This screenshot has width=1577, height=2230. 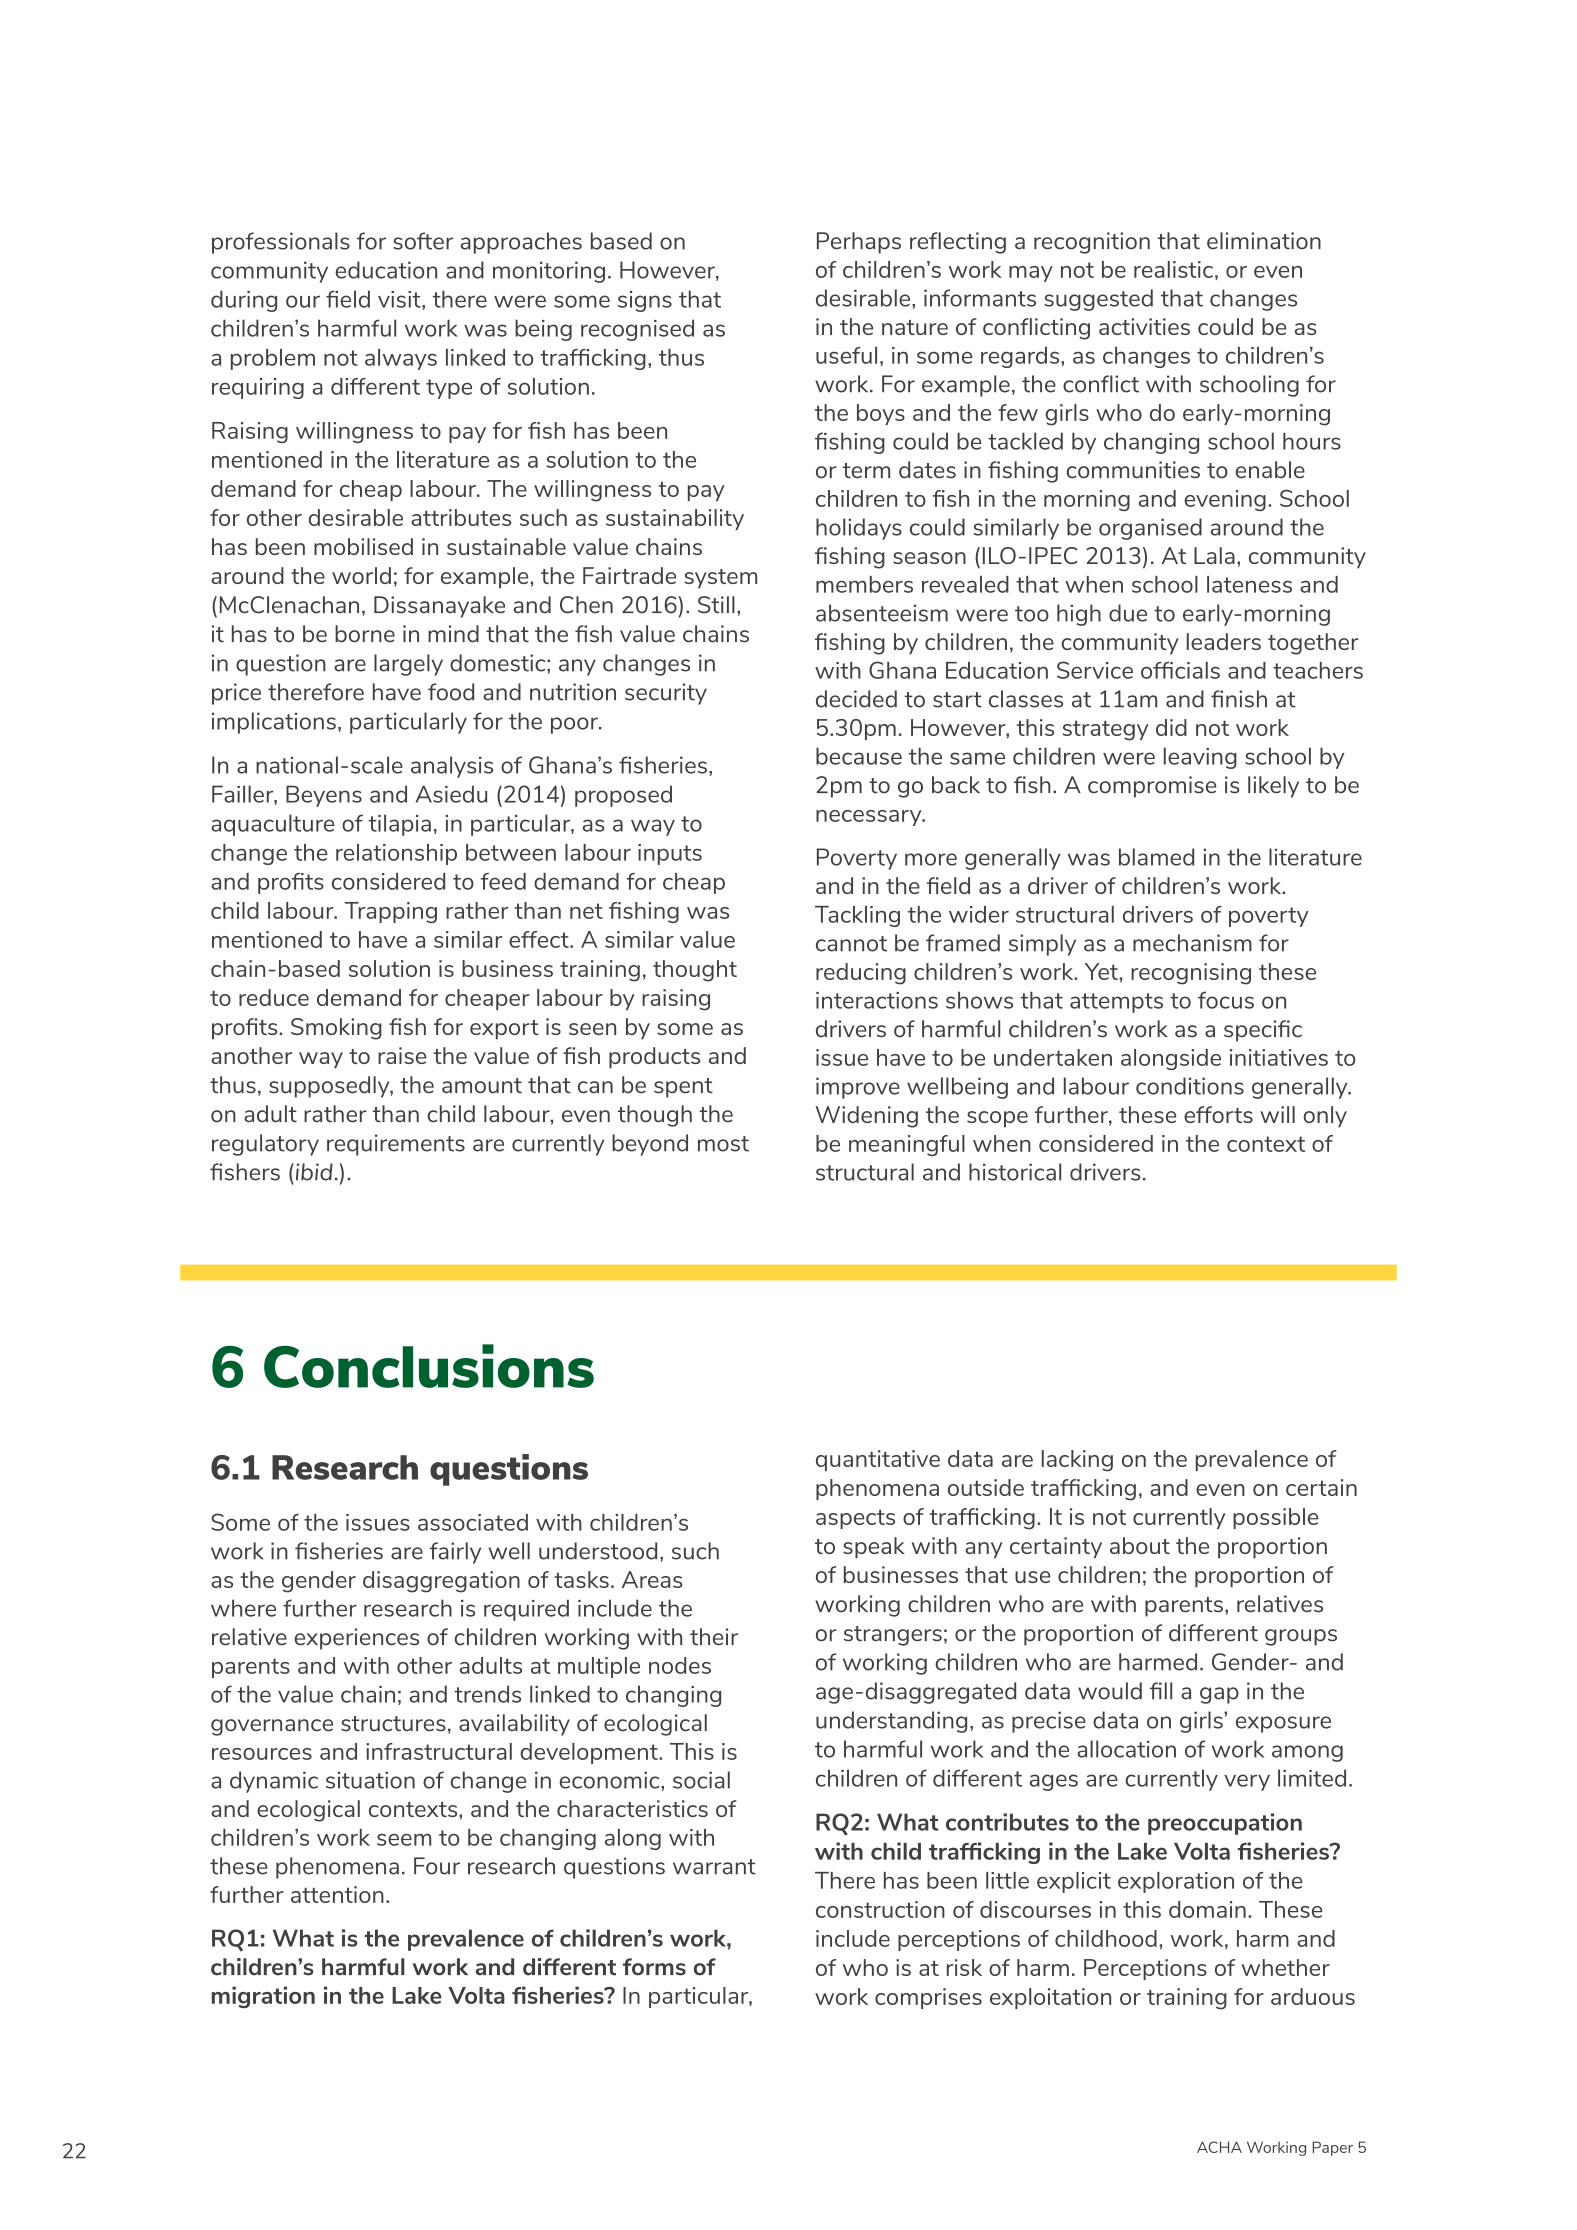 I want to click on realistic, so click(x=1173, y=269).
